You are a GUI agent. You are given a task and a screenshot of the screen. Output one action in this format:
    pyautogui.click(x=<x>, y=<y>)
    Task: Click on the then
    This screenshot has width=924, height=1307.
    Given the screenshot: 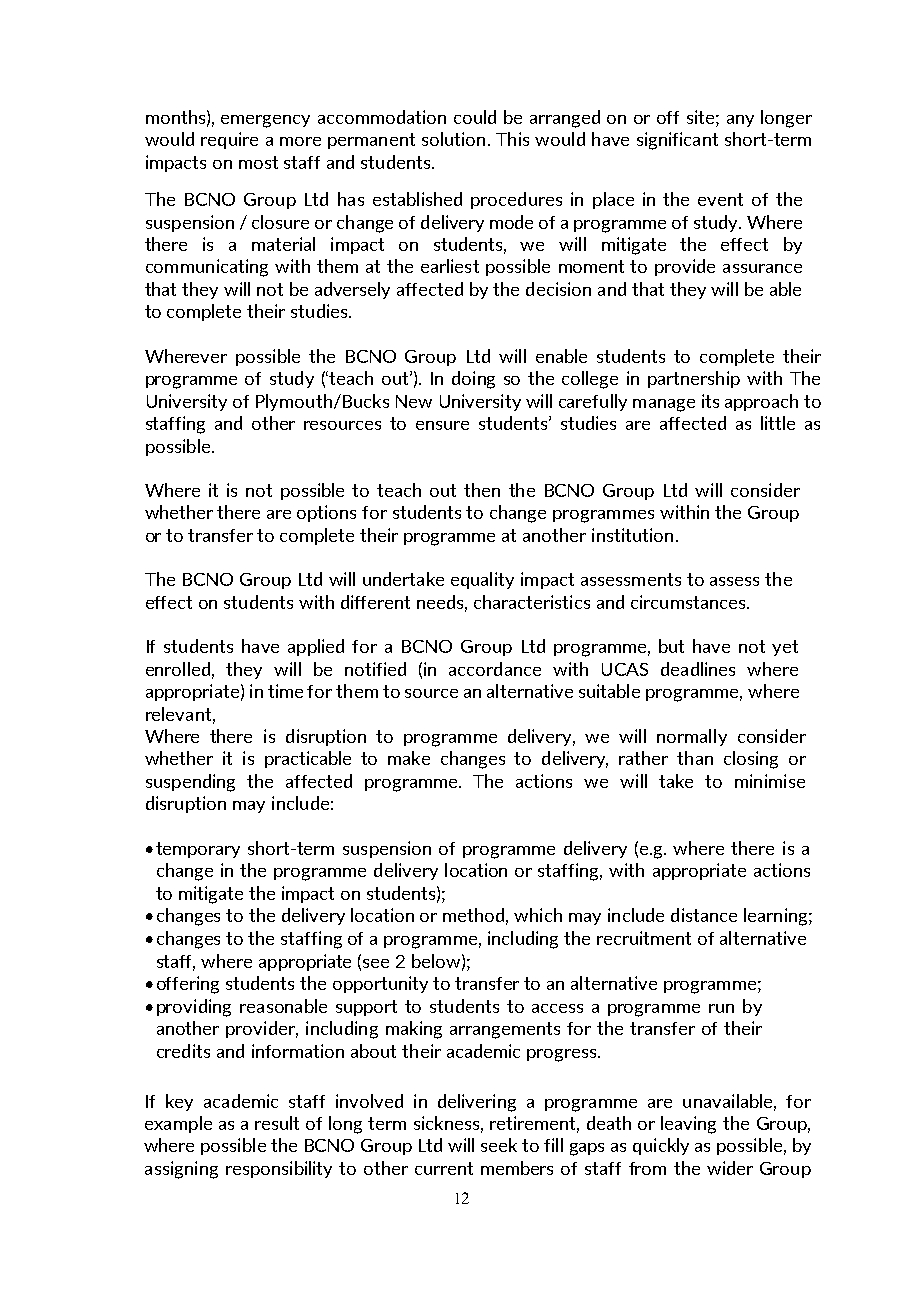 What is the action you would take?
    pyautogui.click(x=482, y=490)
